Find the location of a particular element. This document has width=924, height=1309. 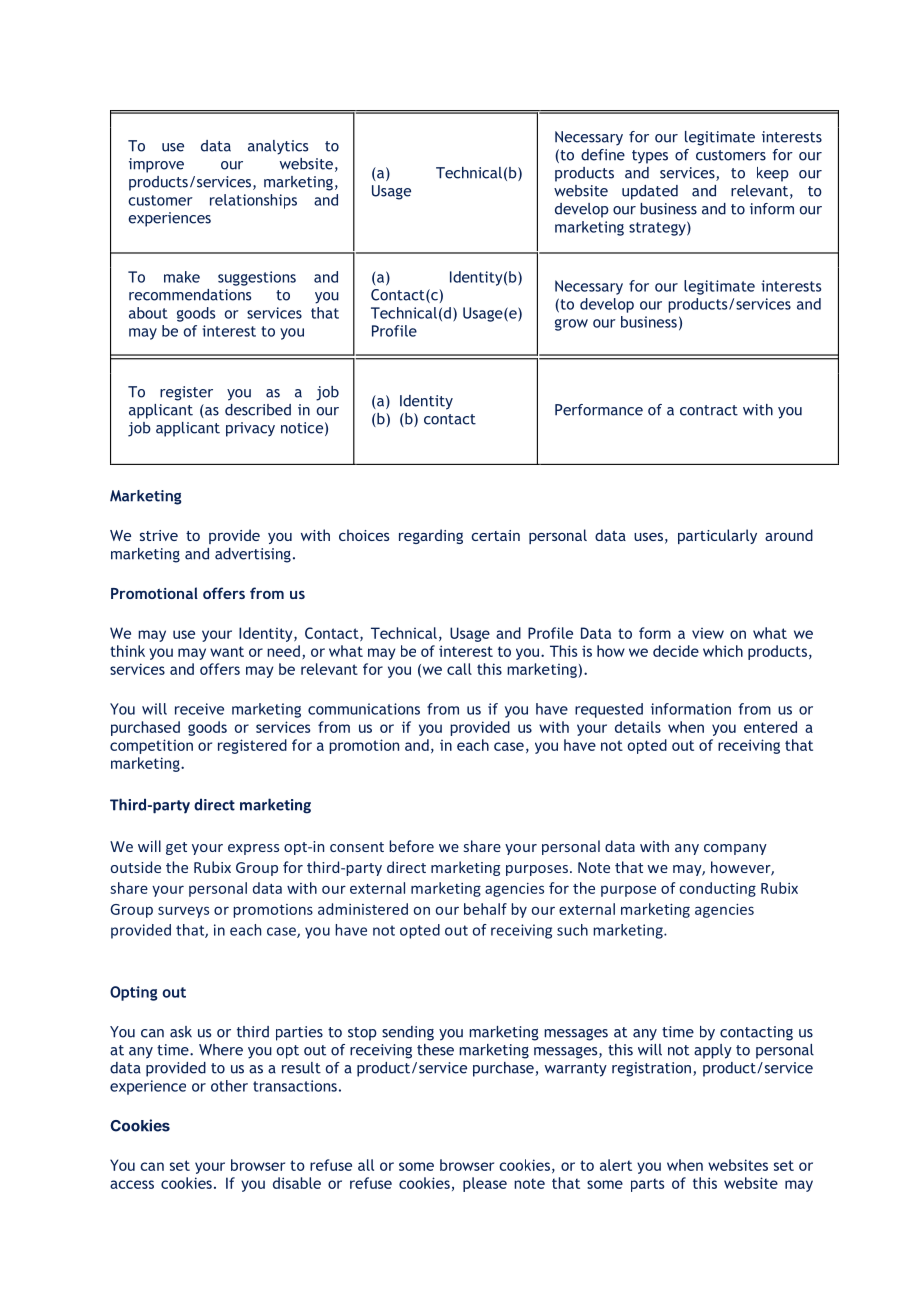

updated is located at coordinates (650, 192).
